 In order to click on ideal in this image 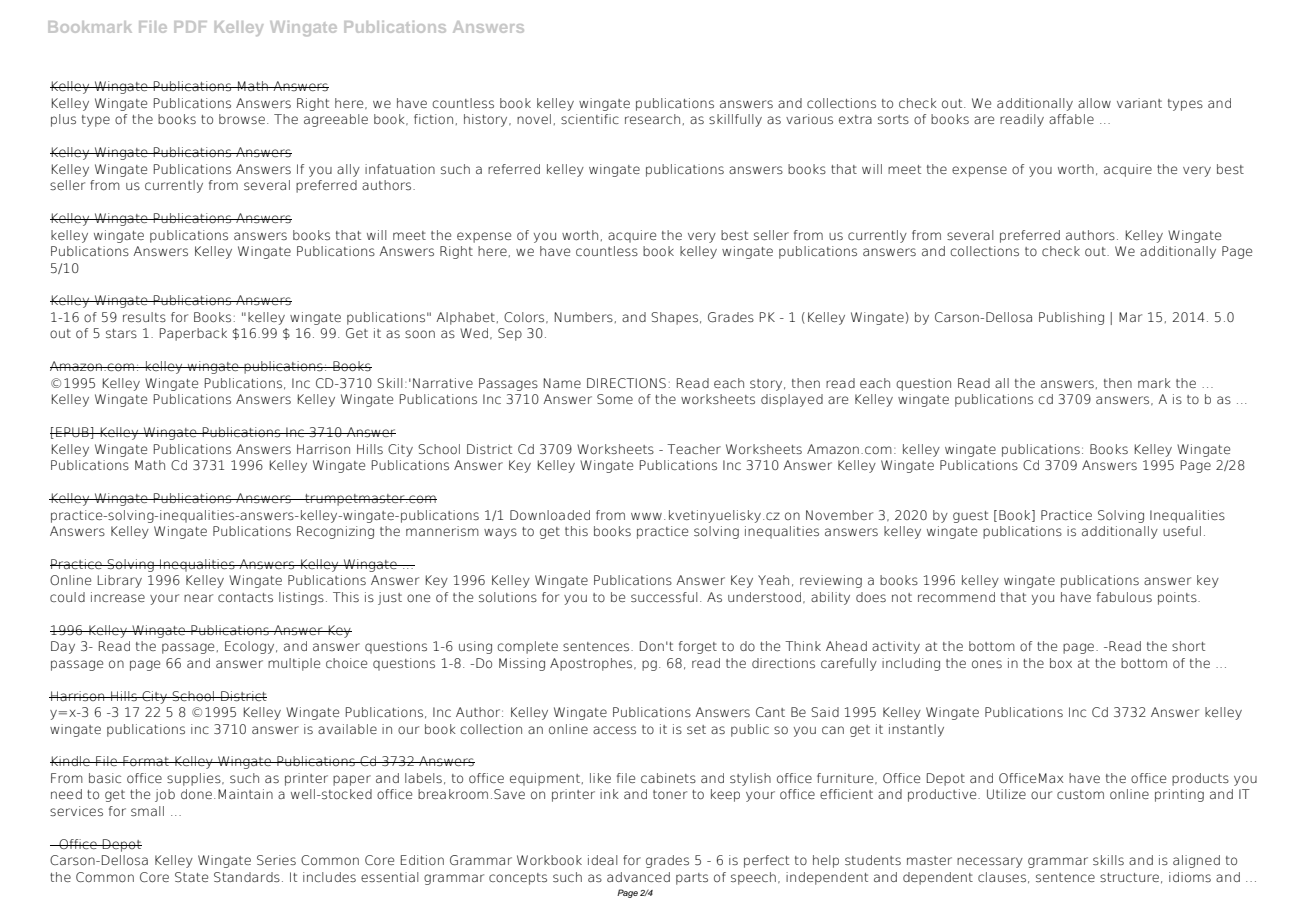, I will do `click(603, 860)`.
